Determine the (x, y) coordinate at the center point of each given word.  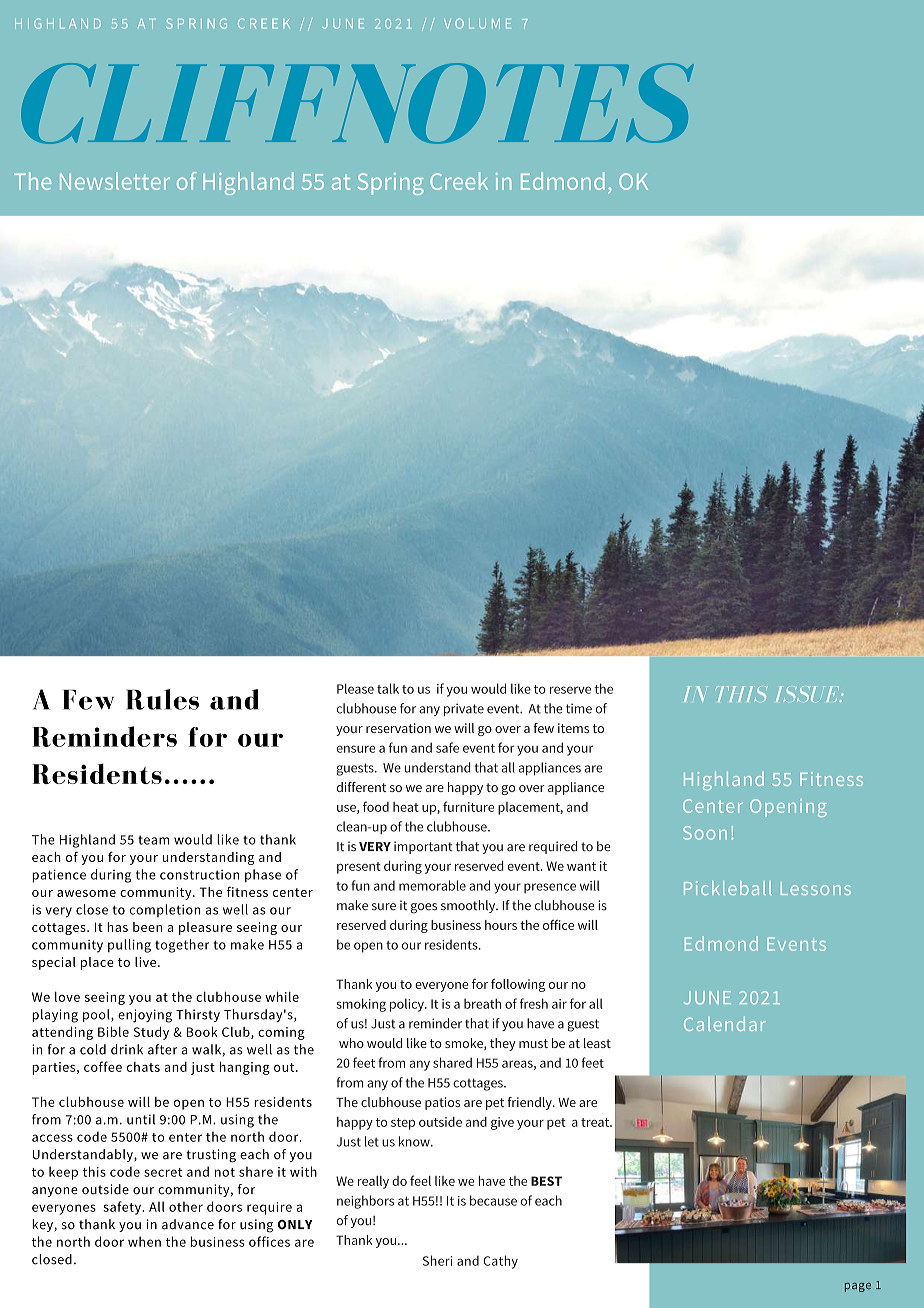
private (464, 709)
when (144, 1241)
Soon (705, 833)
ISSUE (809, 694)
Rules (162, 699)
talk (388, 688)
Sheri (438, 1260)
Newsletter (115, 181)
